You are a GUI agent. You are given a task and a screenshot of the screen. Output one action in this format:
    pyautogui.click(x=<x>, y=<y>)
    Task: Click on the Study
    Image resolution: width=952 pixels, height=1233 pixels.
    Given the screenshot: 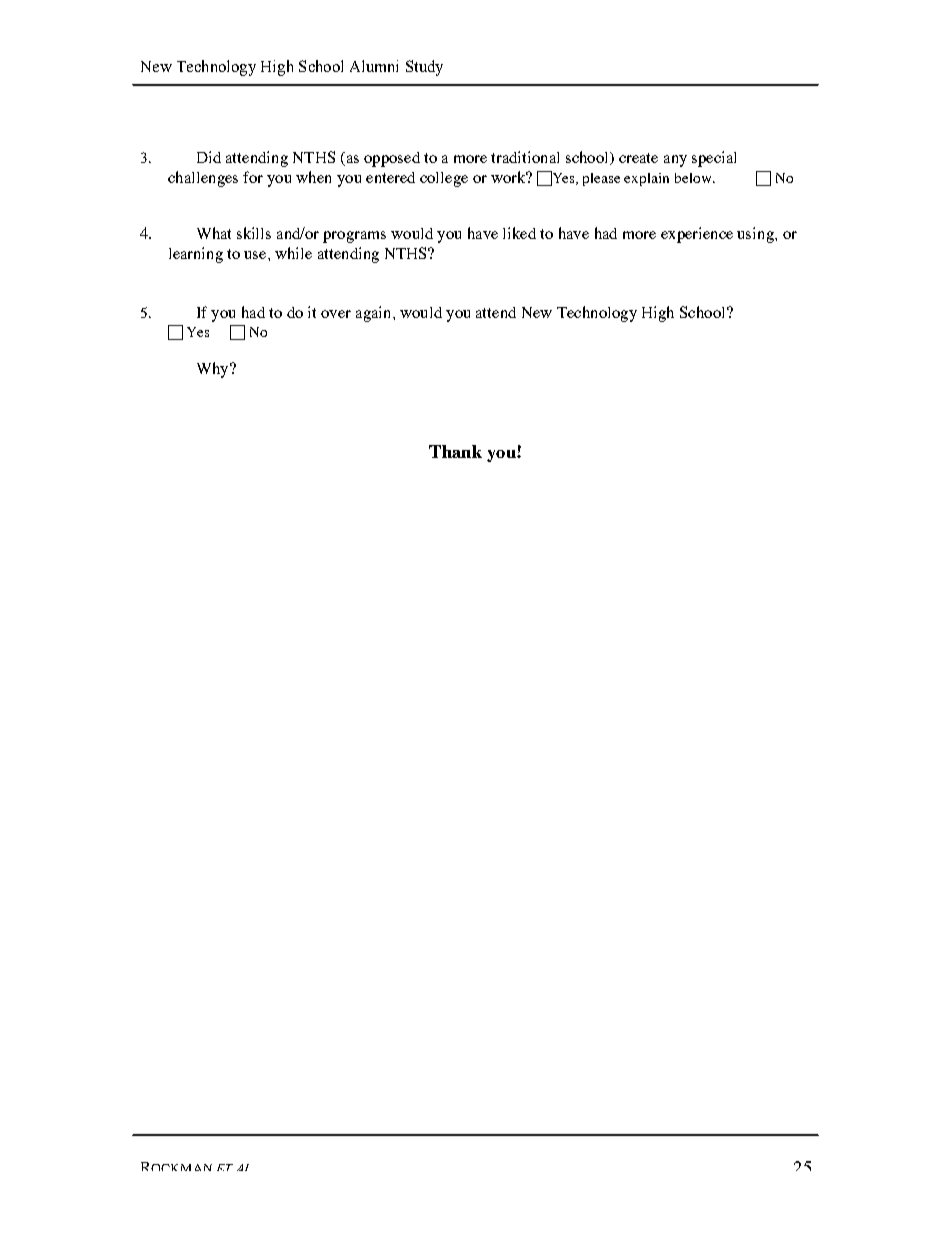 What is the action you would take?
    pyautogui.click(x=424, y=68)
